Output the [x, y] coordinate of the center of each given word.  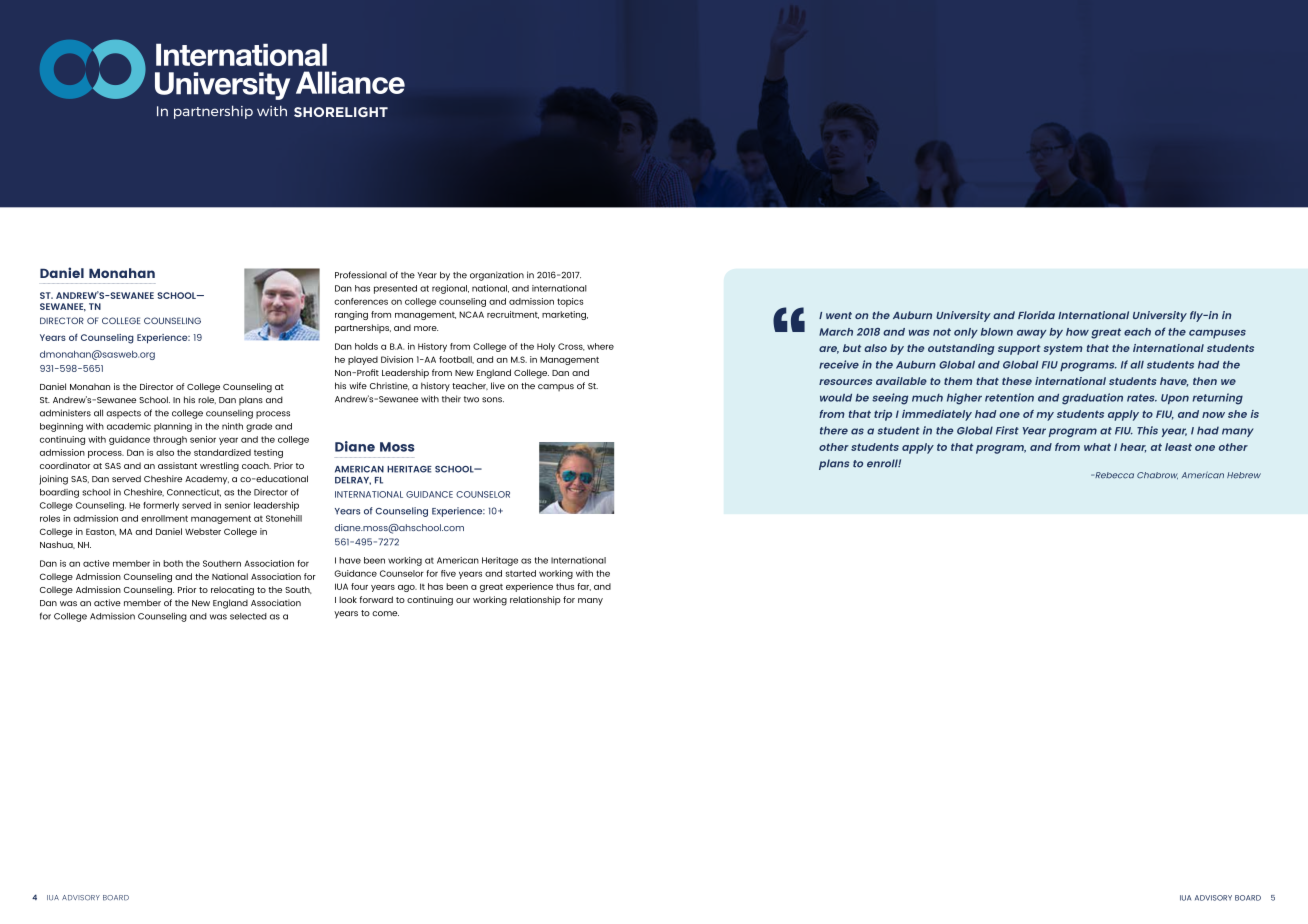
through [170, 440]
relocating [232, 591]
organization [497, 276]
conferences [361, 301]
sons [493, 400]
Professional [361, 275]
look [348, 599]
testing [268, 453]
